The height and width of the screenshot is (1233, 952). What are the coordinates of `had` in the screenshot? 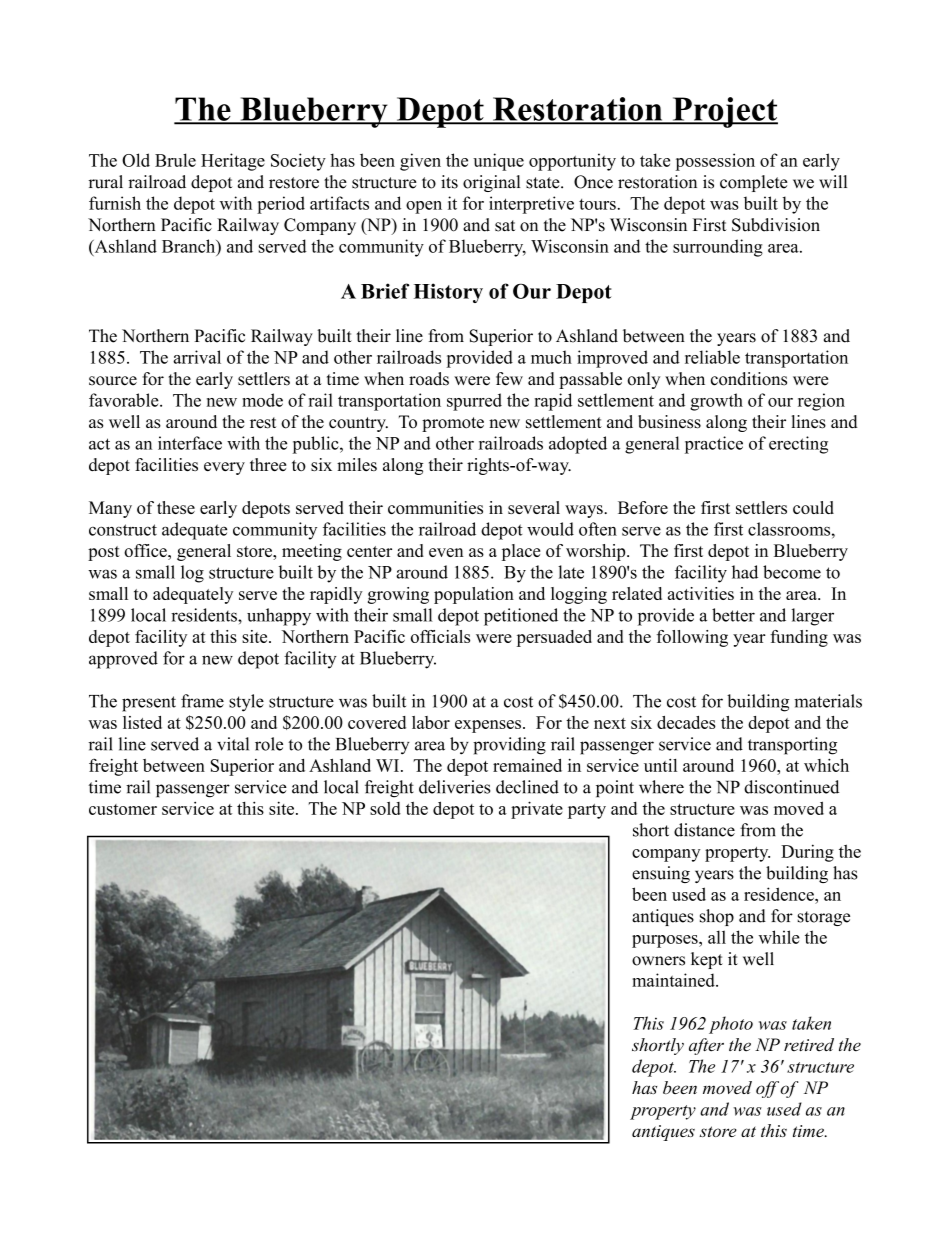 It's located at (745, 572).
